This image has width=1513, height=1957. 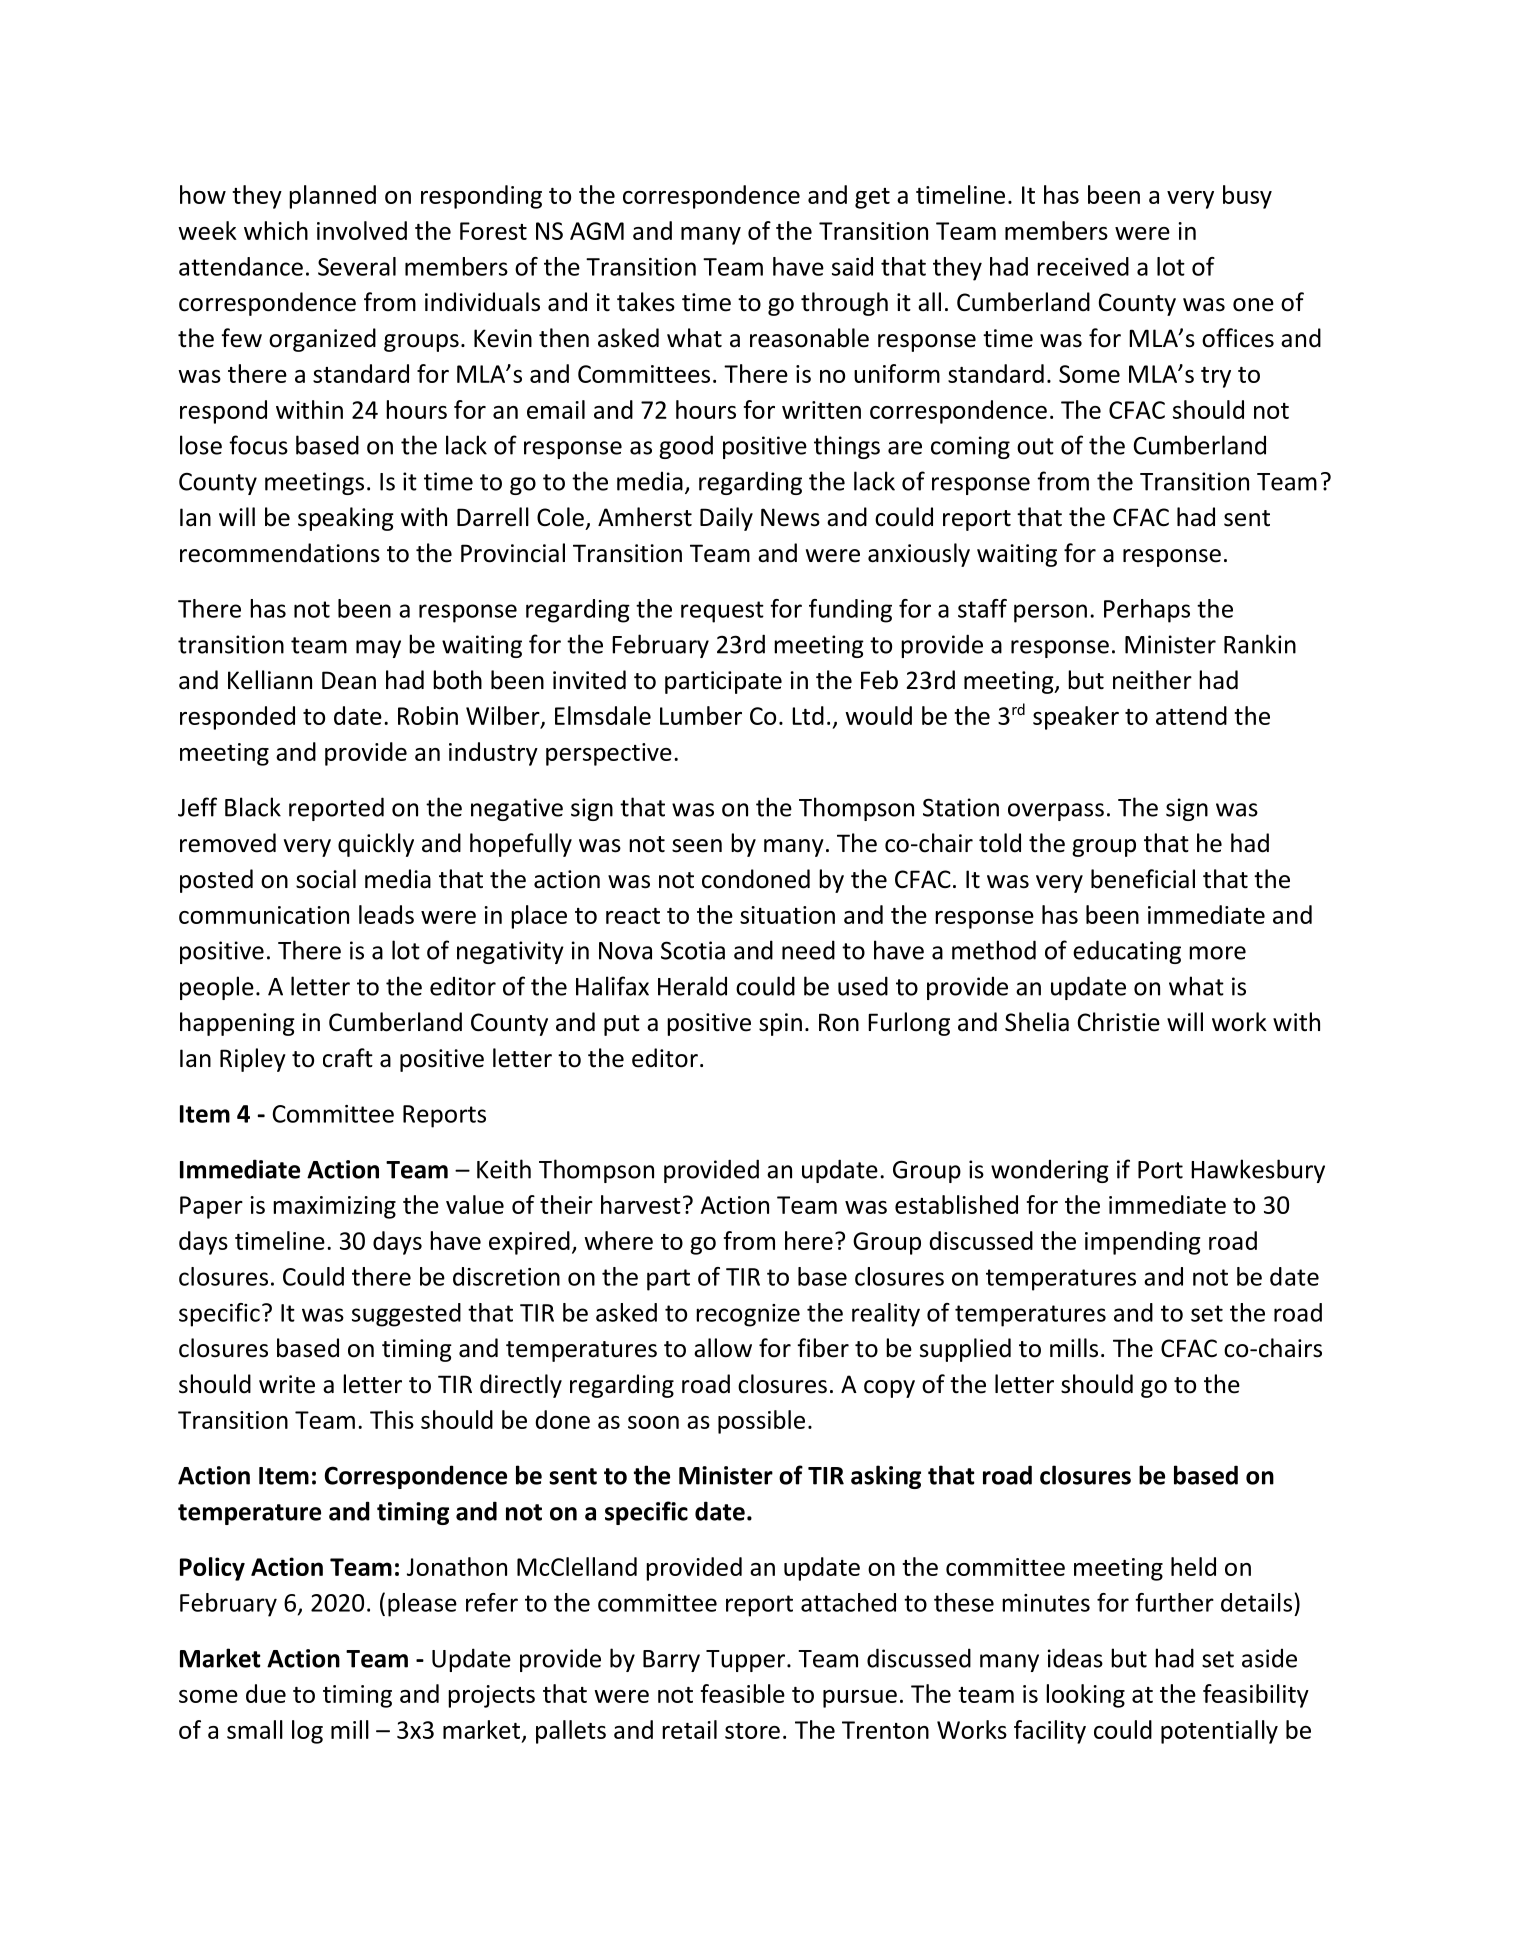 What do you see at coordinates (362, 230) in the image?
I see `involved` at bounding box center [362, 230].
